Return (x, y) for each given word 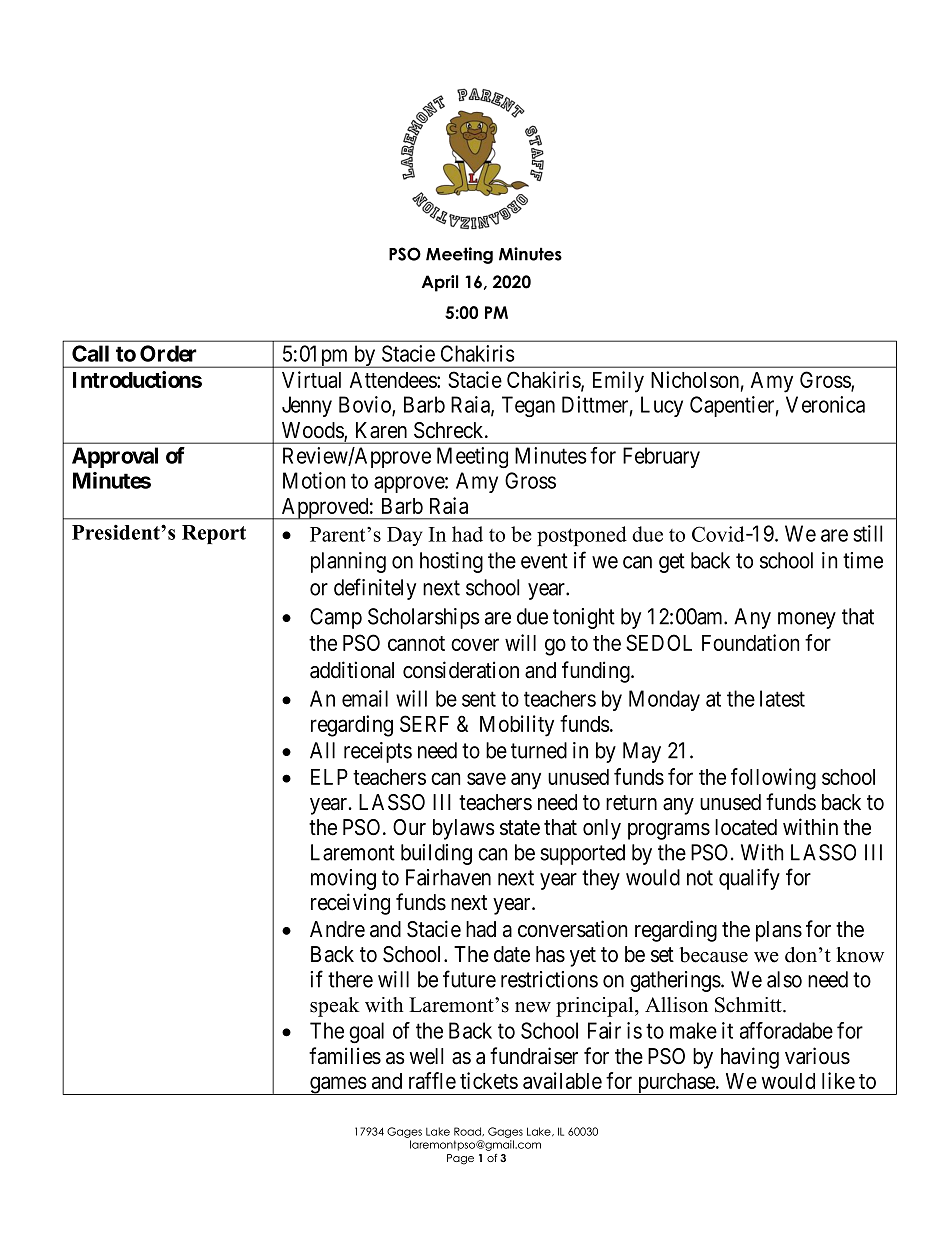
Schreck (450, 430)
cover (475, 644)
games (337, 1085)
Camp (336, 618)
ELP (329, 777)
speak (335, 1007)
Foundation (750, 642)
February (661, 457)
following (773, 779)
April (440, 283)
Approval (115, 457)
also (784, 979)
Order (168, 353)
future (469, 979)
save (486, 778)
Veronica (825, 404)
